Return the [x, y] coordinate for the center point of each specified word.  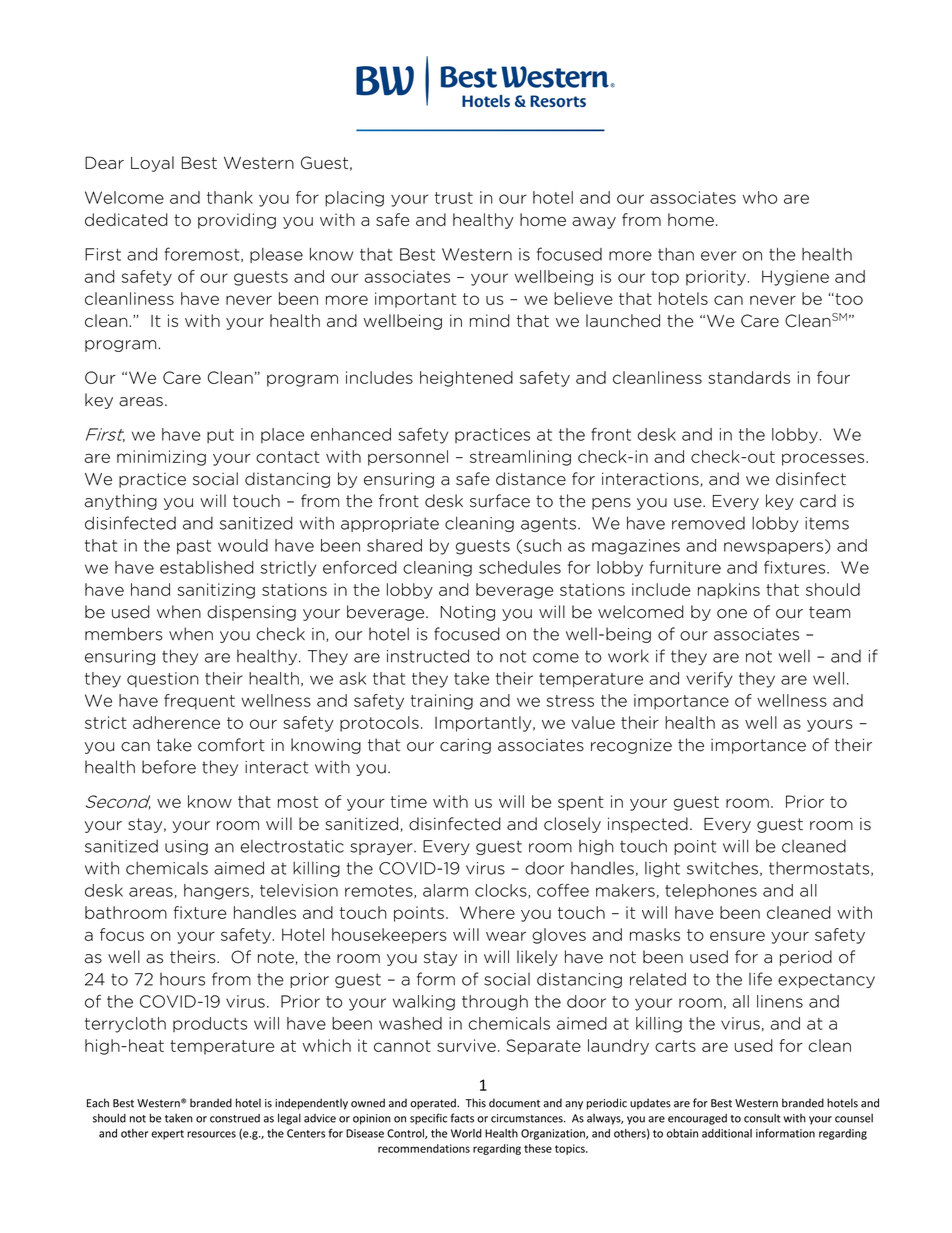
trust [454, 198]
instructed [428, 656]
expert [167, 1135]
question [163, 679]
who [760, 197]
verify [709, 680]
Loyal [152, 164]
